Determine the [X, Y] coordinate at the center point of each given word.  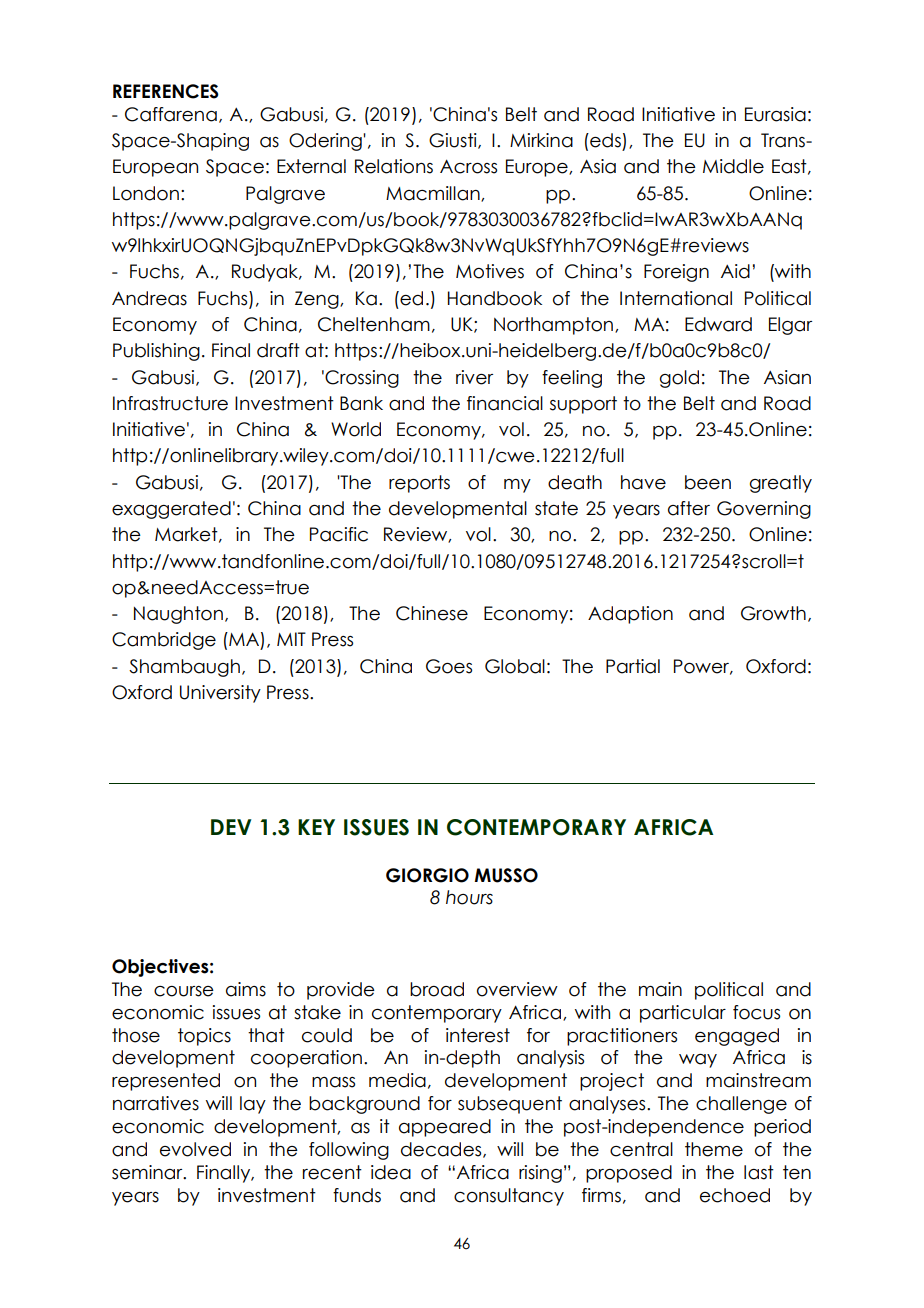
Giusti [454, 141]
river [474, 377]
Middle [733, 166]
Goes [449, 666]
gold [679, 379]
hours [469, 897]
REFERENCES [166, 91]
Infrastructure [170, 403]
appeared [445, 1128]
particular [683, 1014]
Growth [773, 613]
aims [246, 989]
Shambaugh [184, 668]
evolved [195, 1149]
